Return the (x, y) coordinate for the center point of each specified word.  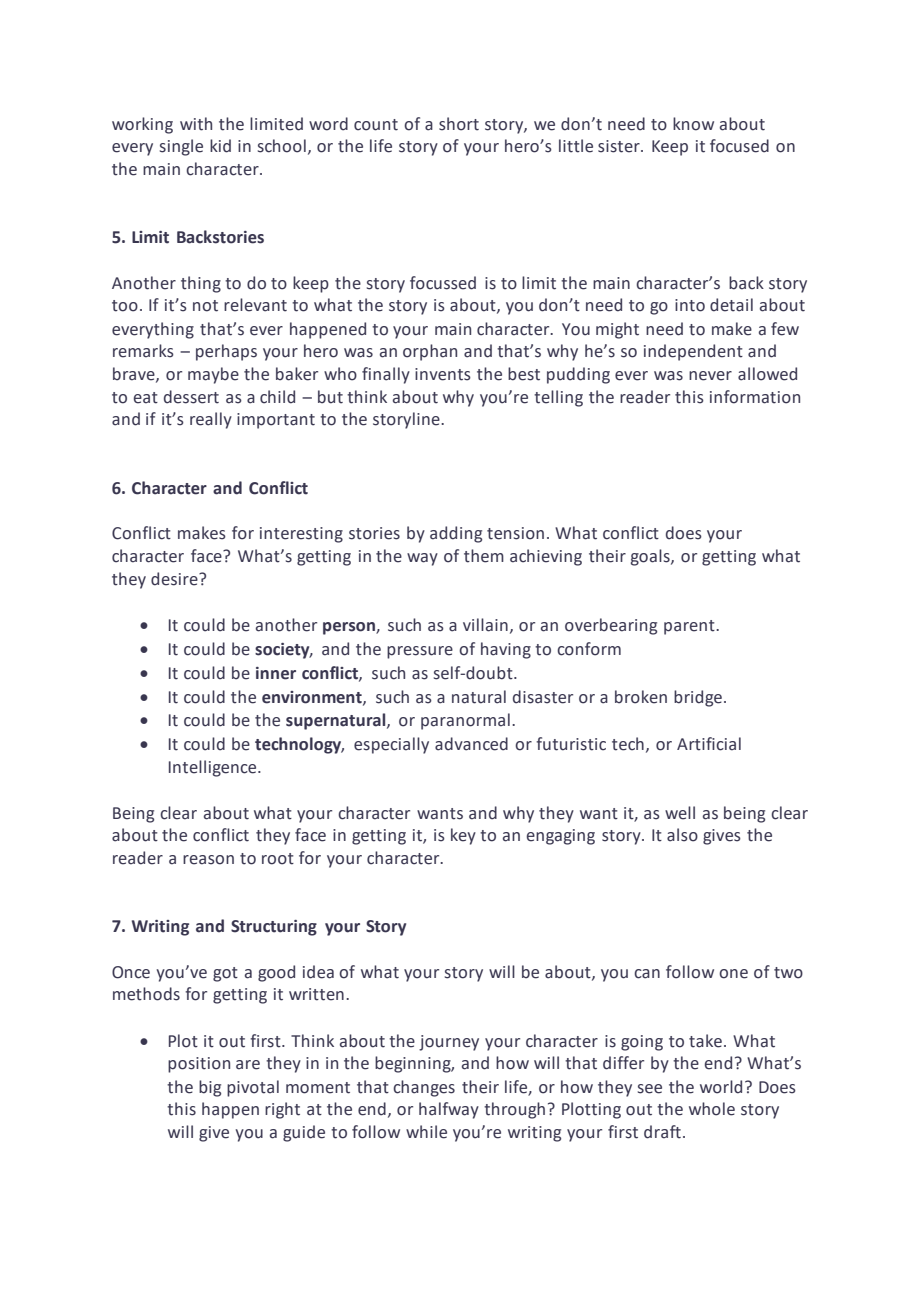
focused (739, 146)
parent (690, 627)
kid (220, 146)
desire (175, 579)
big (210, 1088)
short (459, 124)
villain (485, 625)
